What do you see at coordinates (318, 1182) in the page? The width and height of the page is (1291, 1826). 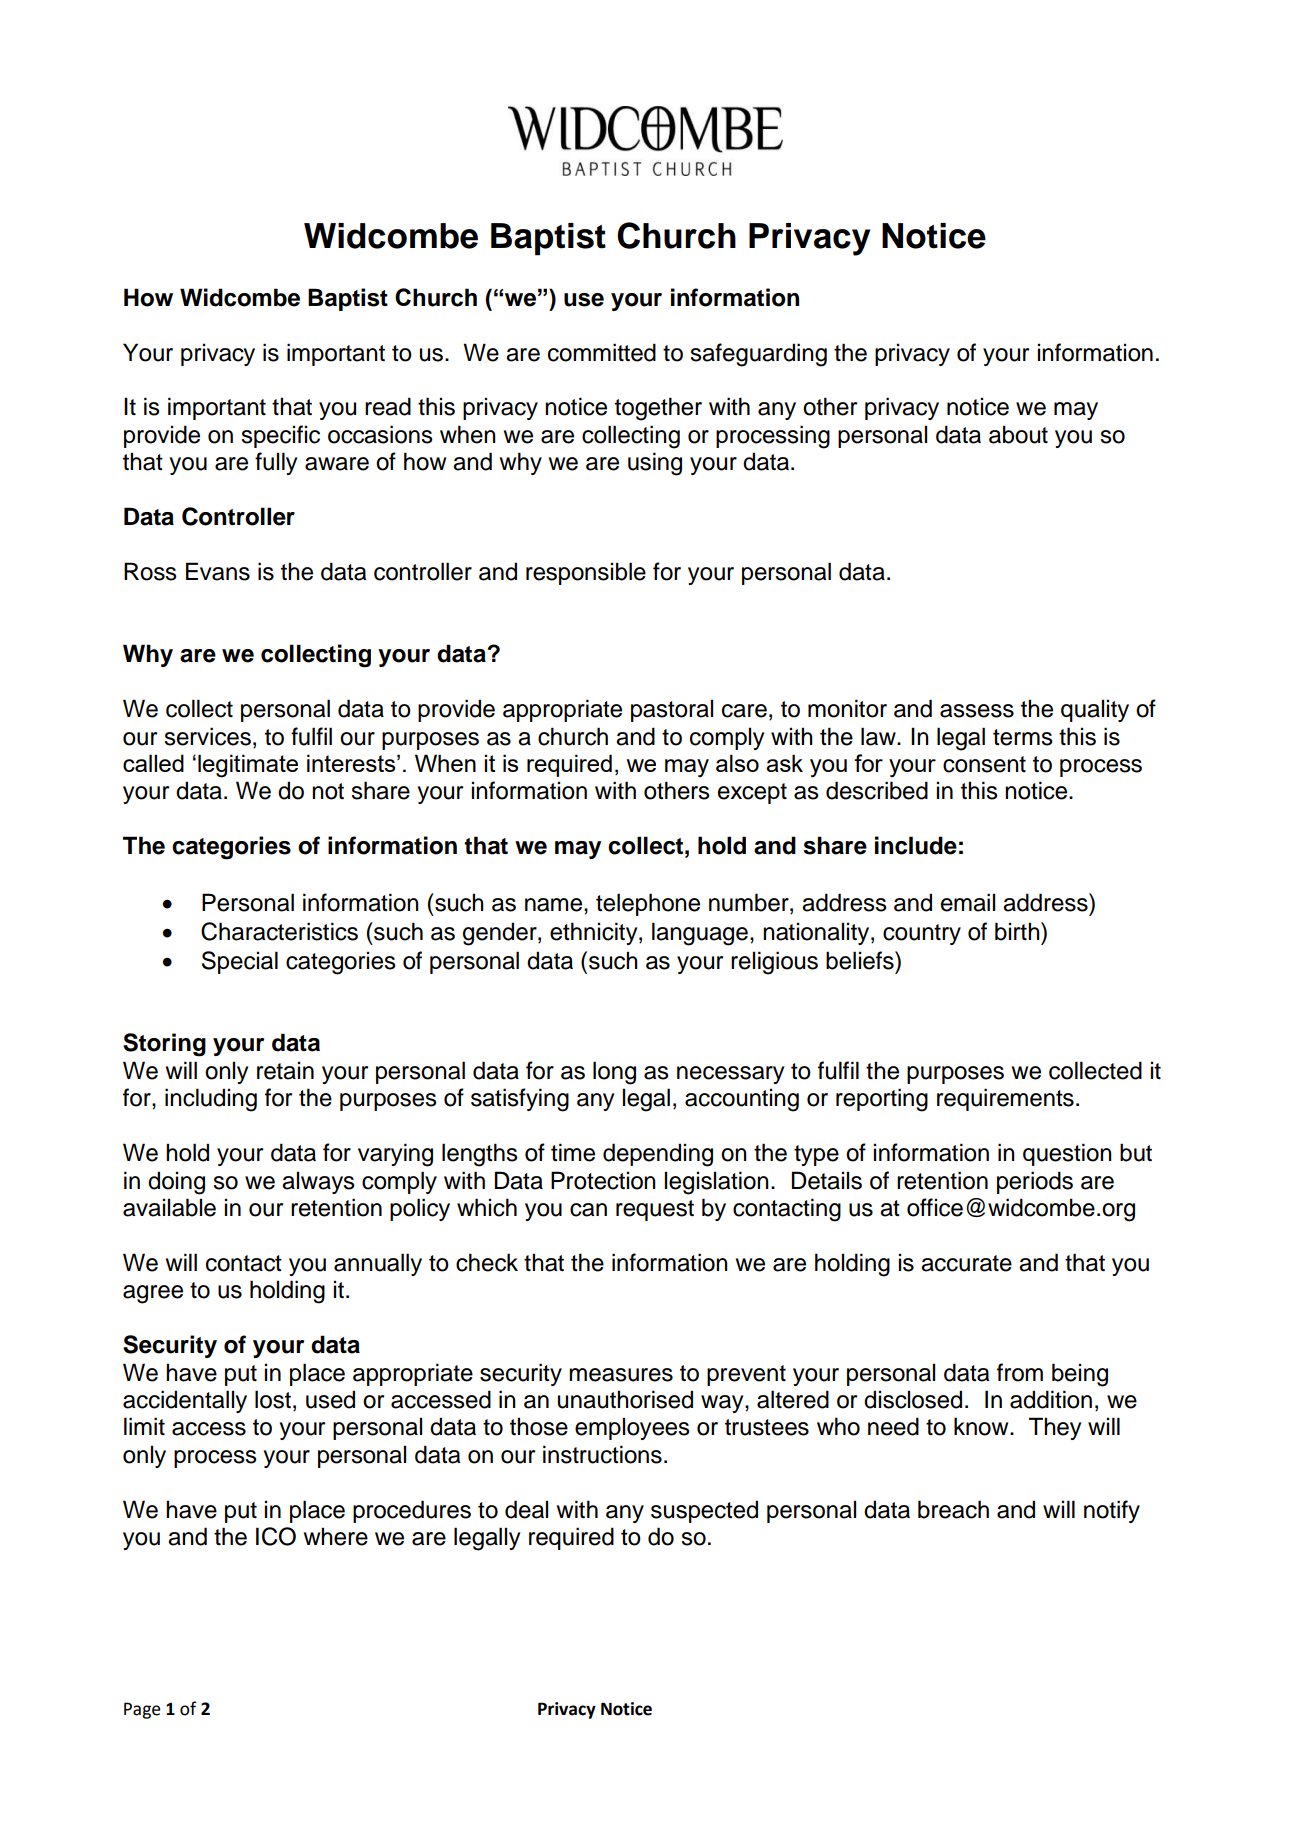 I see `always` at bounding box center [318, 1182].
